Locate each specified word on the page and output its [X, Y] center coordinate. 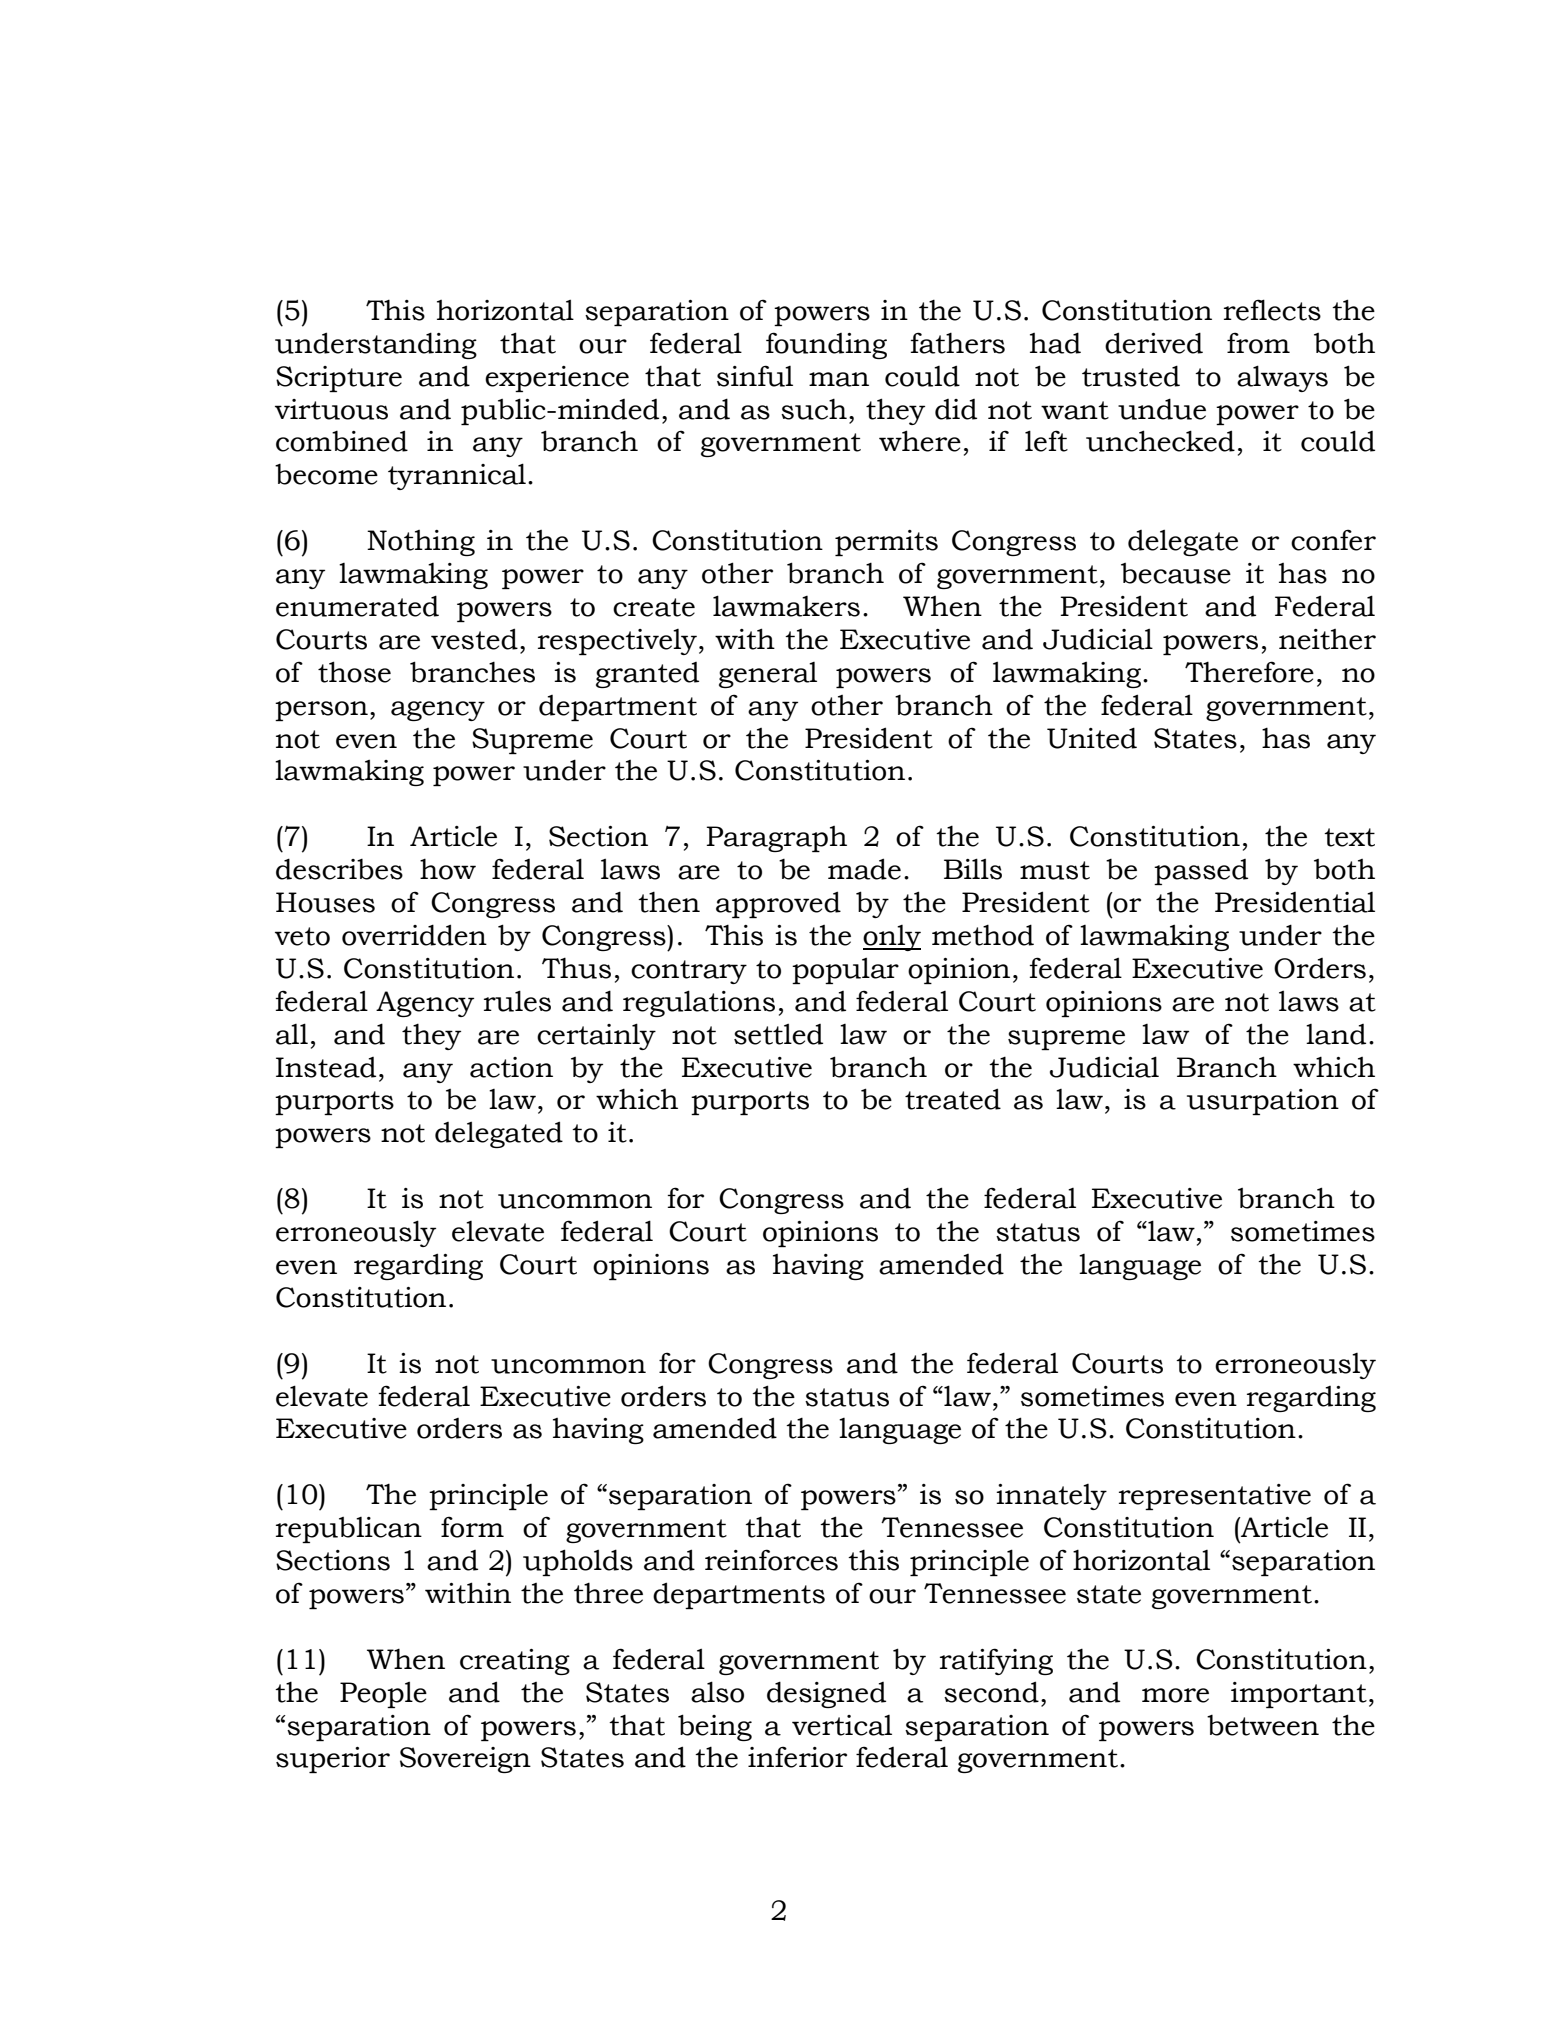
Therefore [1249, 672]
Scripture [339, 379]
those [354, 672]
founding [826, 345]
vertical [842, 1725]
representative [1215, 1497]
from [1258, 343]
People [383, 1694]
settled [778, 1034]
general [768, 675]
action [511, 1067]
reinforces [771, 1560]
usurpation [1263, 1102]
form [472, 1527]
